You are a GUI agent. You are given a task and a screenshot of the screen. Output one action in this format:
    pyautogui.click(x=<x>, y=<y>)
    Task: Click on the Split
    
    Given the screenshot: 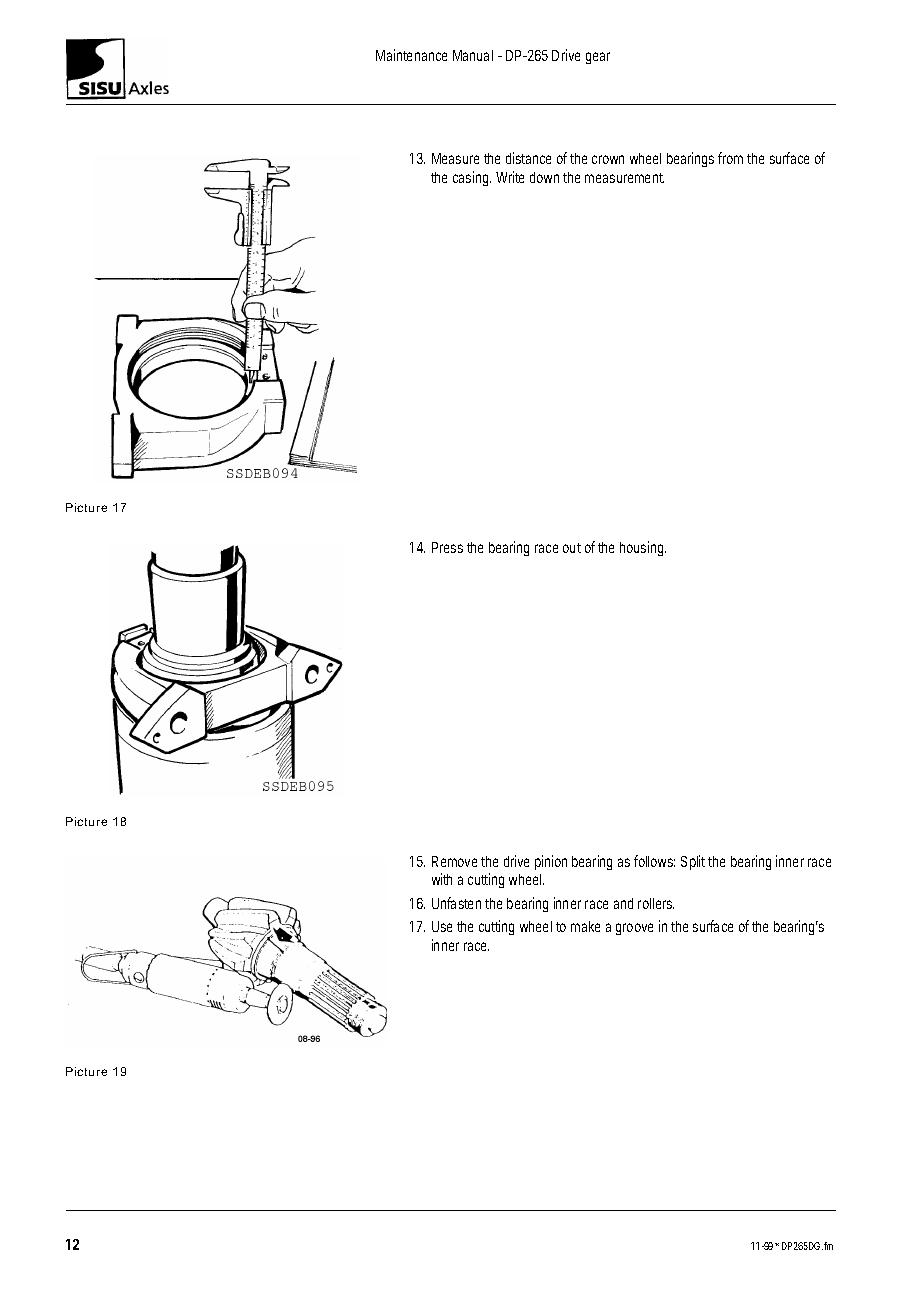 What is the action you would take?
    pyautogui.click(x=695, y=862)
